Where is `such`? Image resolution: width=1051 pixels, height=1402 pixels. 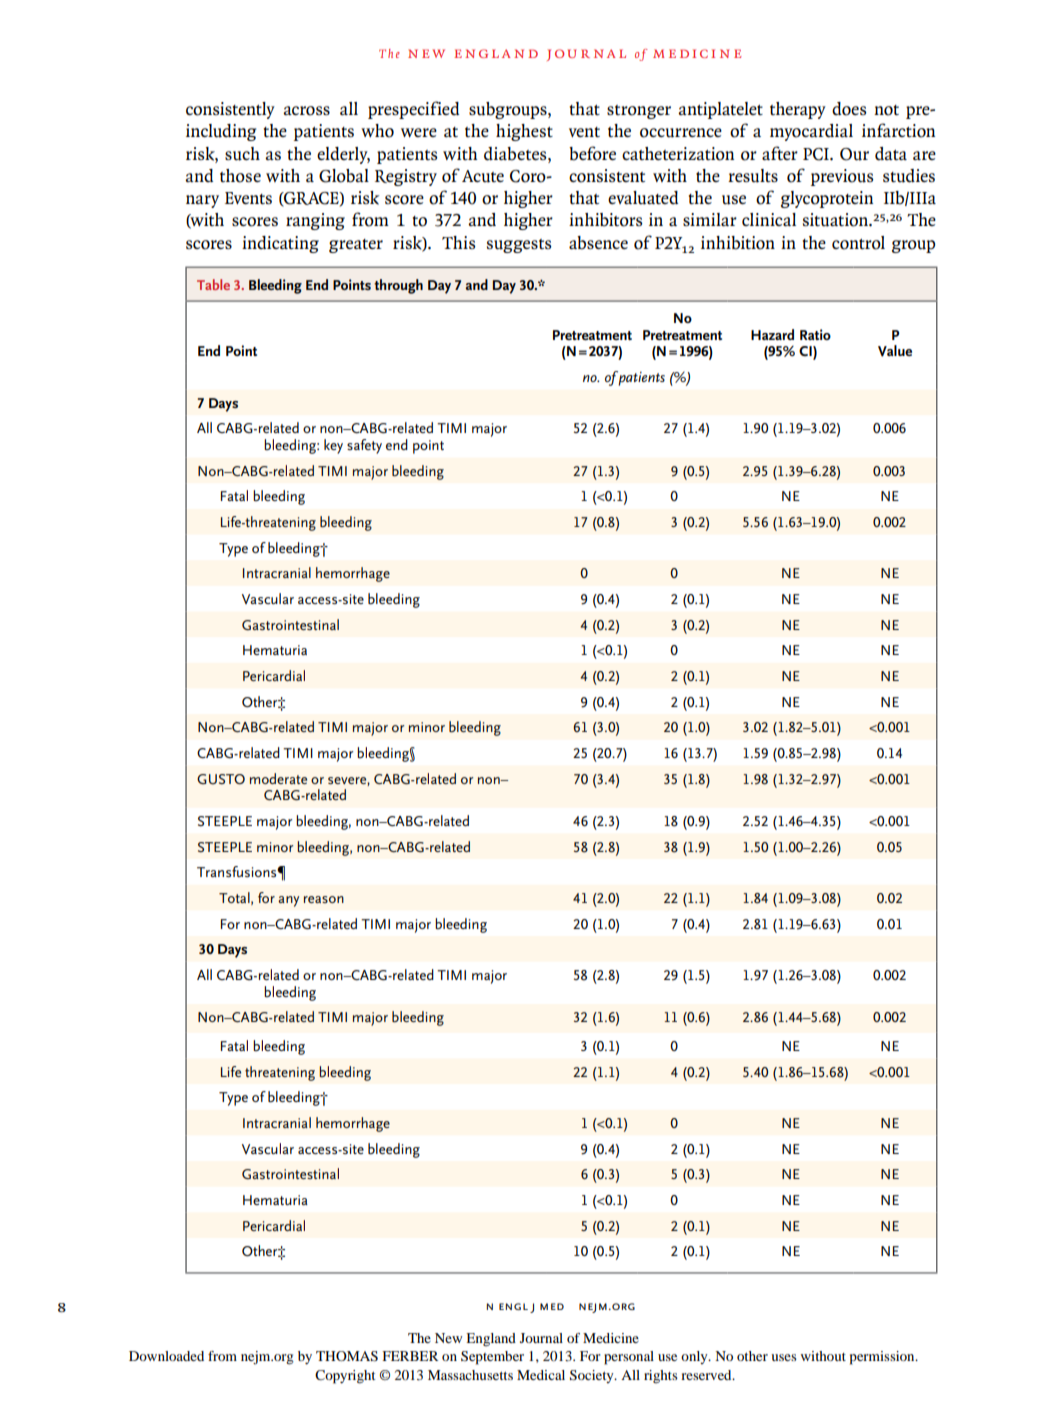
such is located at coordinates (242, 154).
